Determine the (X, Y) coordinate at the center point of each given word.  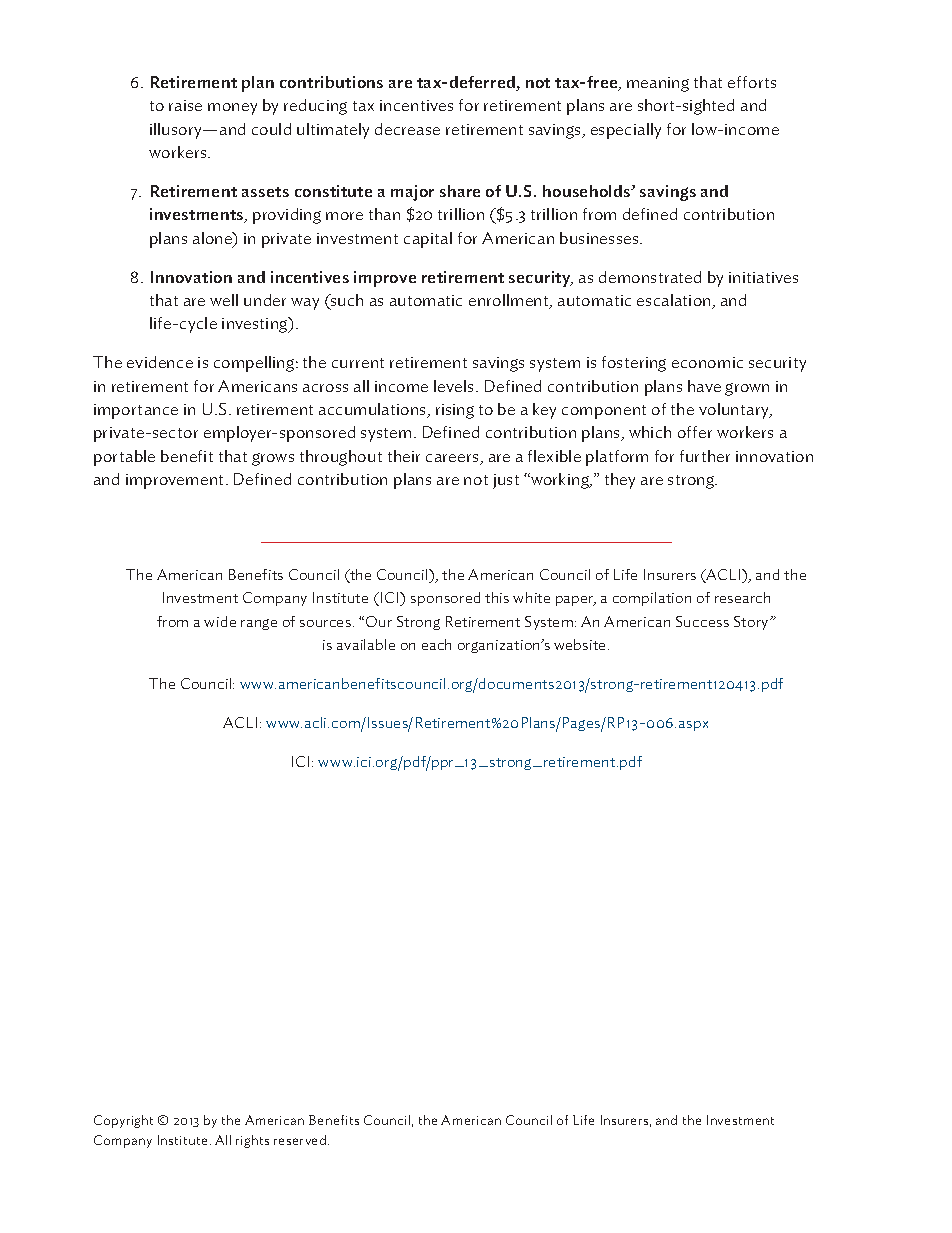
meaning (658, 84)
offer (695, 432)
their (404, 456)
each (436, 644)
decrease (407, 129)
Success (702, 621)
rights (252, 1141)
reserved (300, 1140)
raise (185, 105)
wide (220, 621)
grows (273, 459)
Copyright (123, 1121)
